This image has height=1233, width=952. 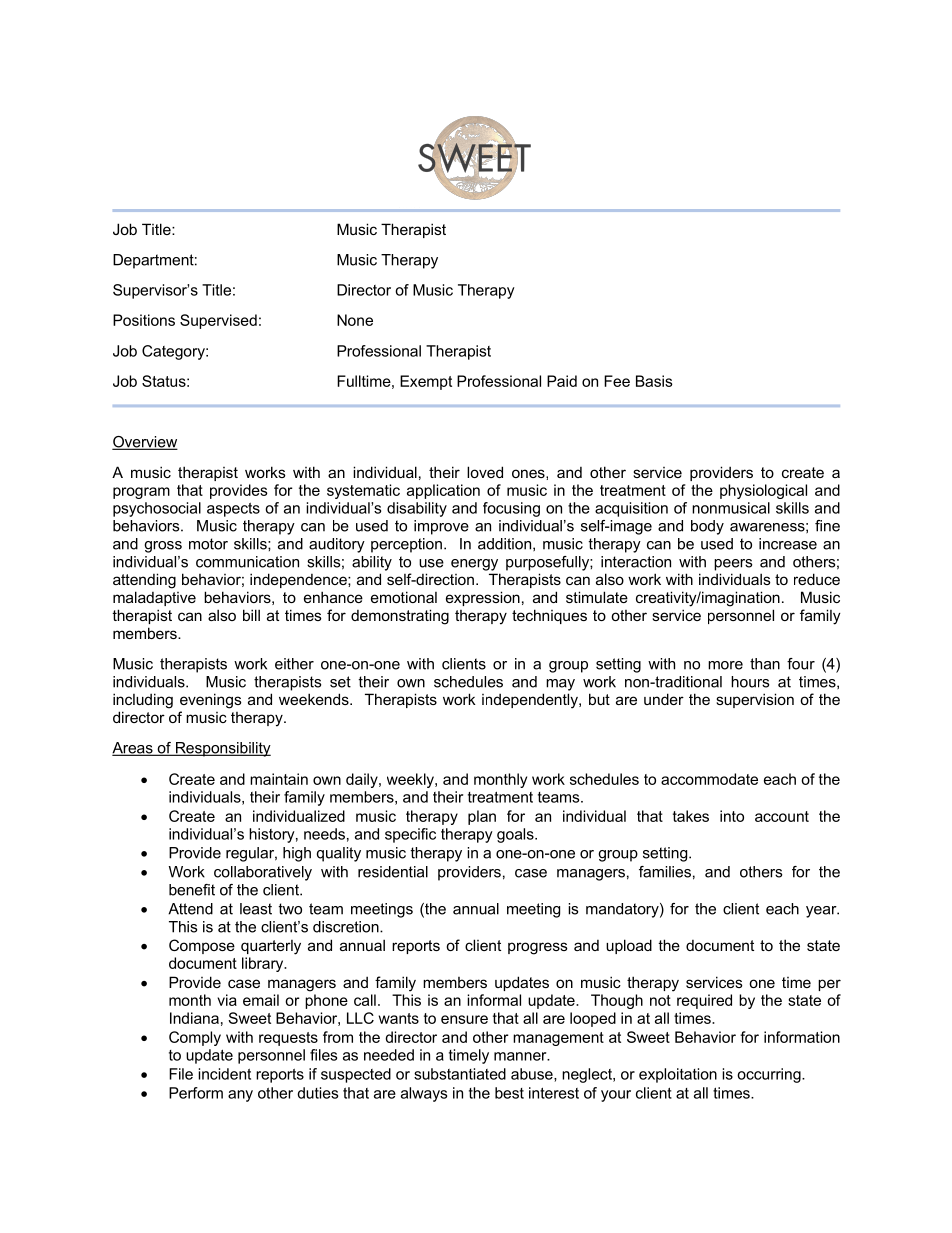 What do you see at coordinates (460, 1074) in the image?
I see `substantiated` at bounding box center [460, 1074].
